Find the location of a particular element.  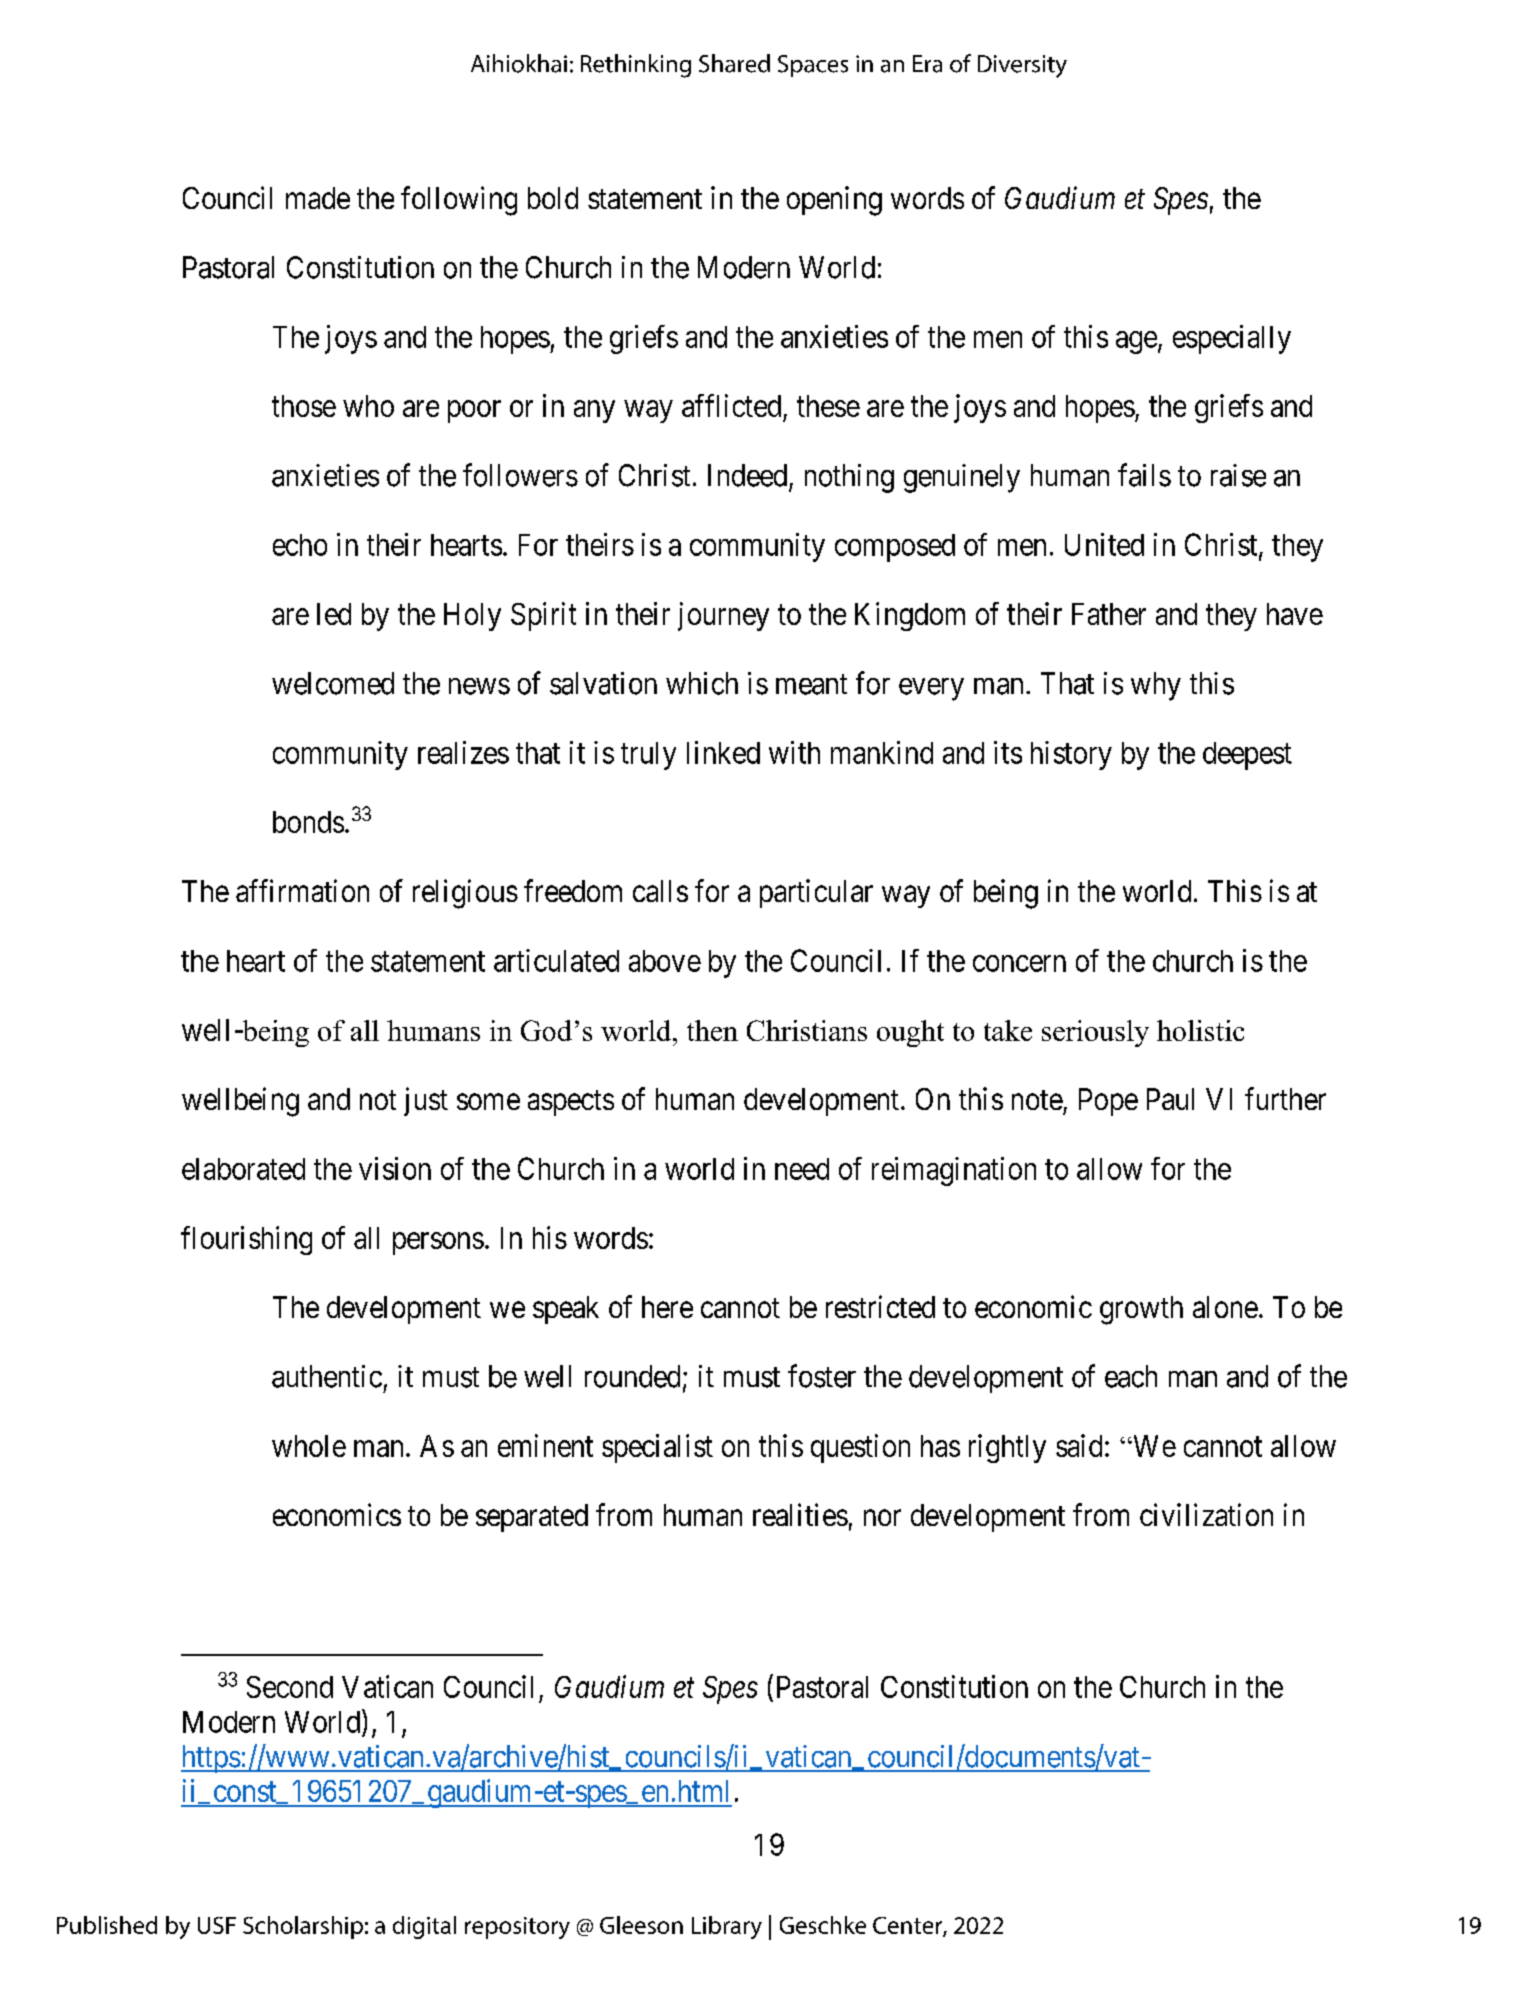

USF is located at coordinates (217, 1925).
